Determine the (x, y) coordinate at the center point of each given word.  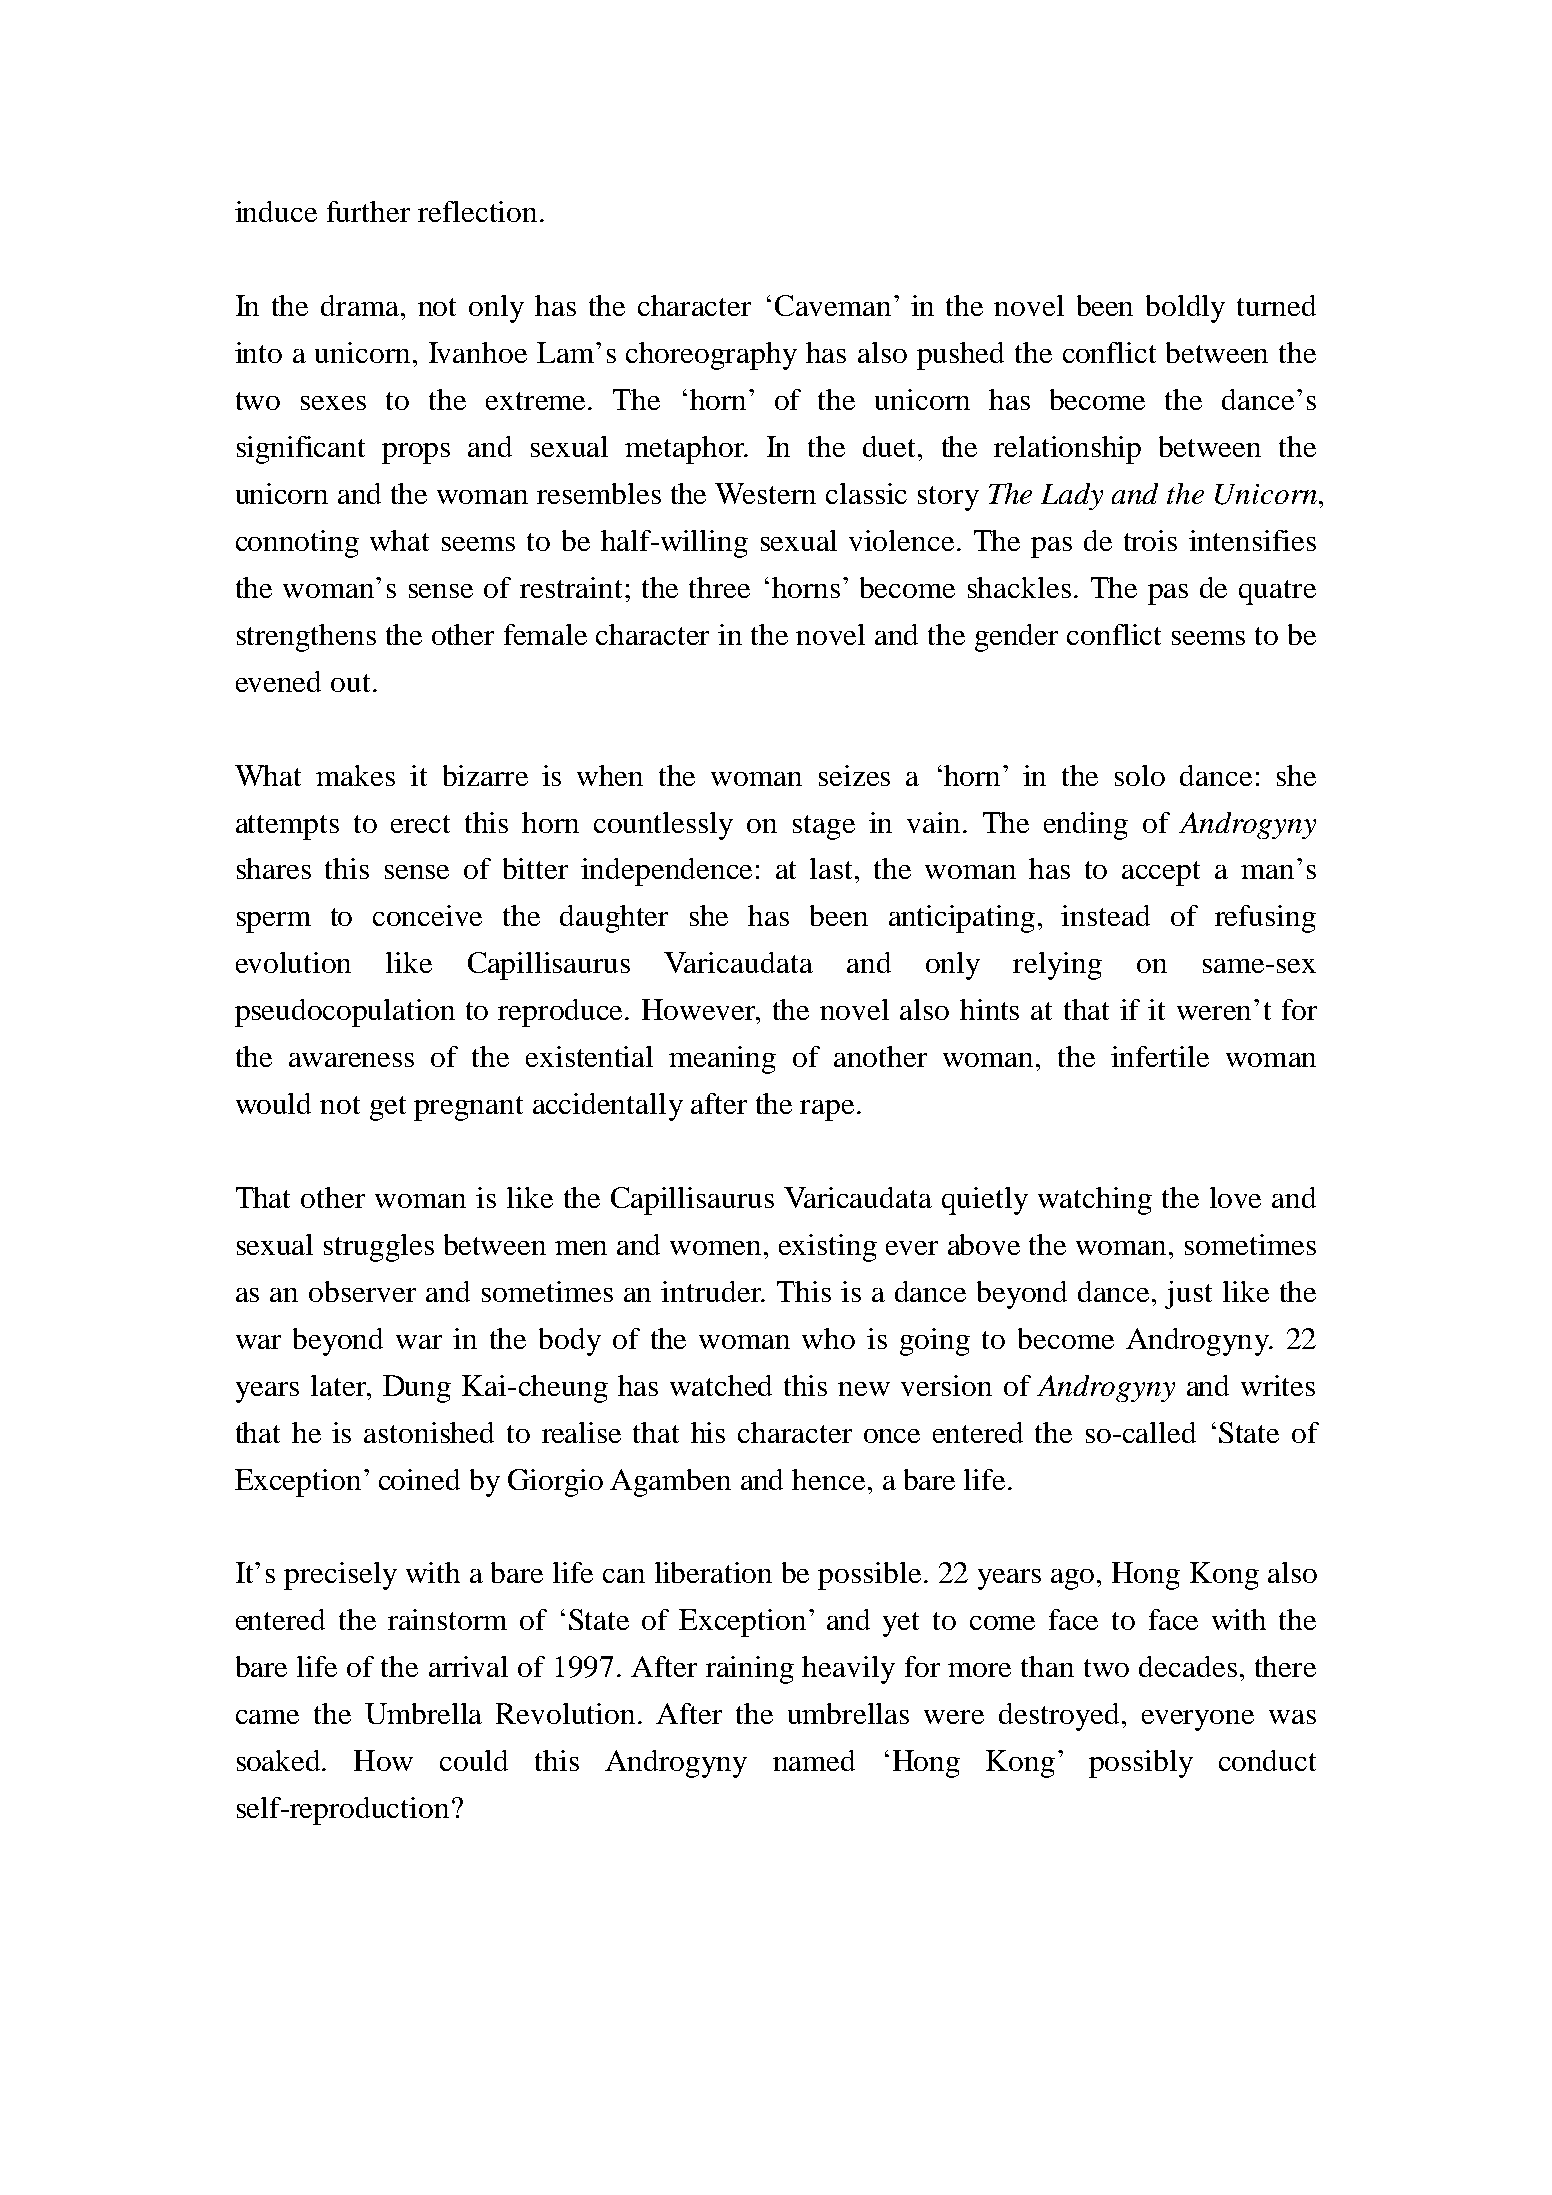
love (1235, 1197)
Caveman (833, 305)
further (368, 211)
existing (828, 1248)
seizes (854, 775)
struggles (379, 1248)
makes (355, 775)
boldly (1185, 309)
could (474, 1760)
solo (1140, 775)
